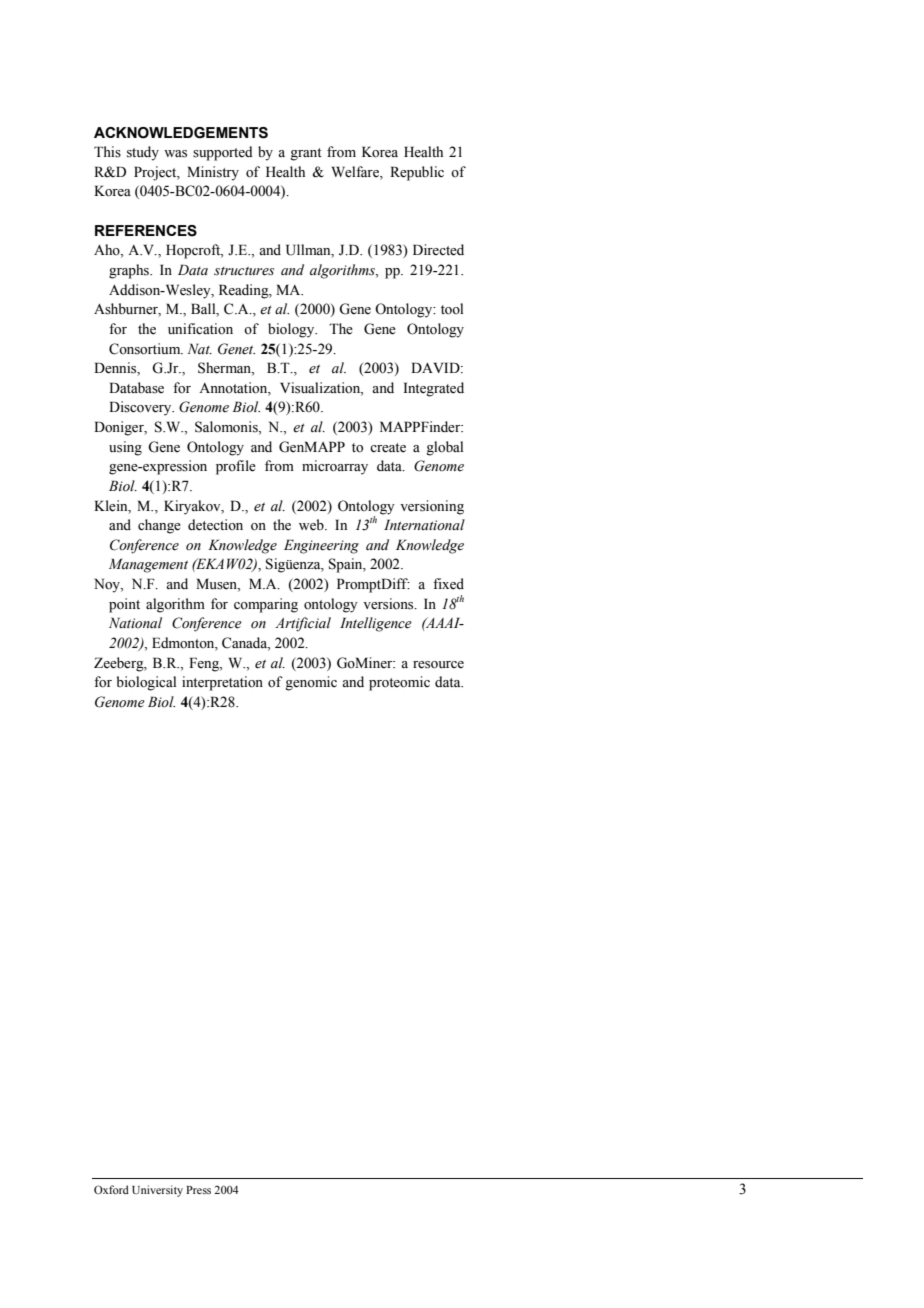 The height and width of the screenshot is (1308, 924). Describe the element at coordinates (111, 1189) in the screenshot. I see `Oxford` at that location.
